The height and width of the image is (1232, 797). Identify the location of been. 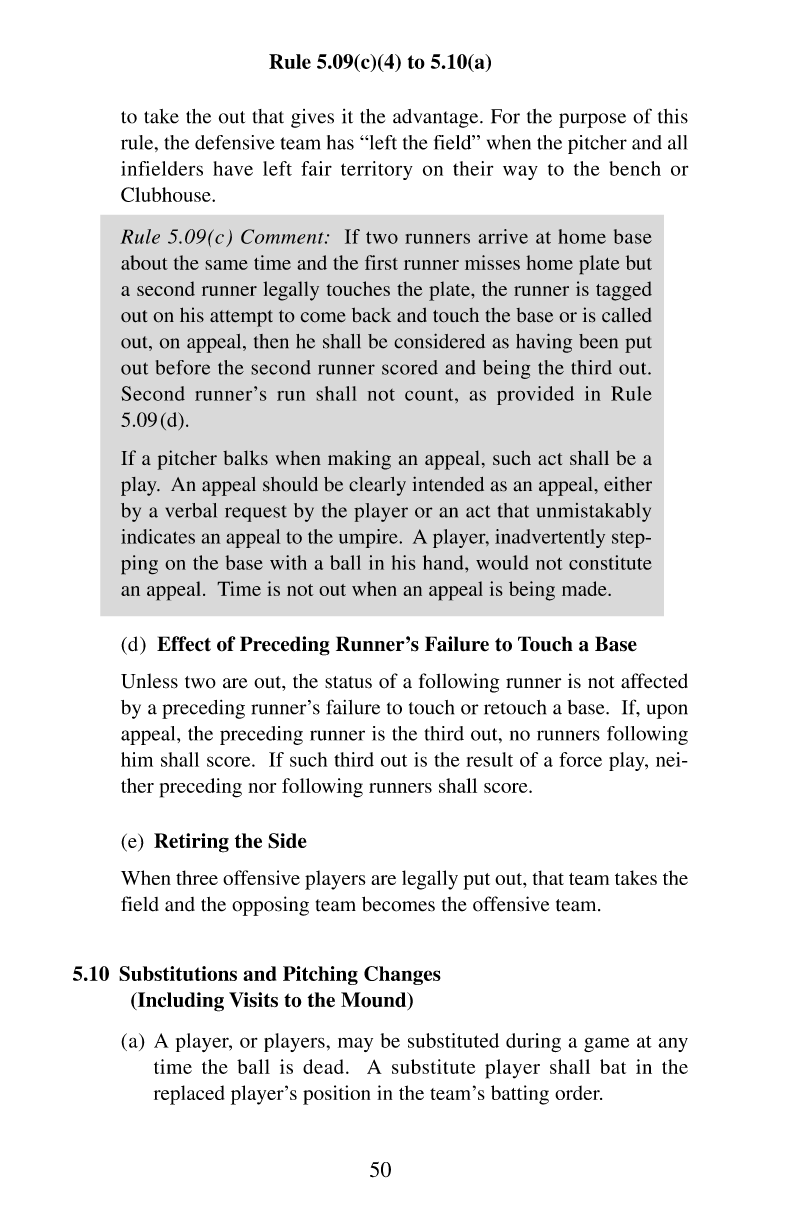
(598, 341).
